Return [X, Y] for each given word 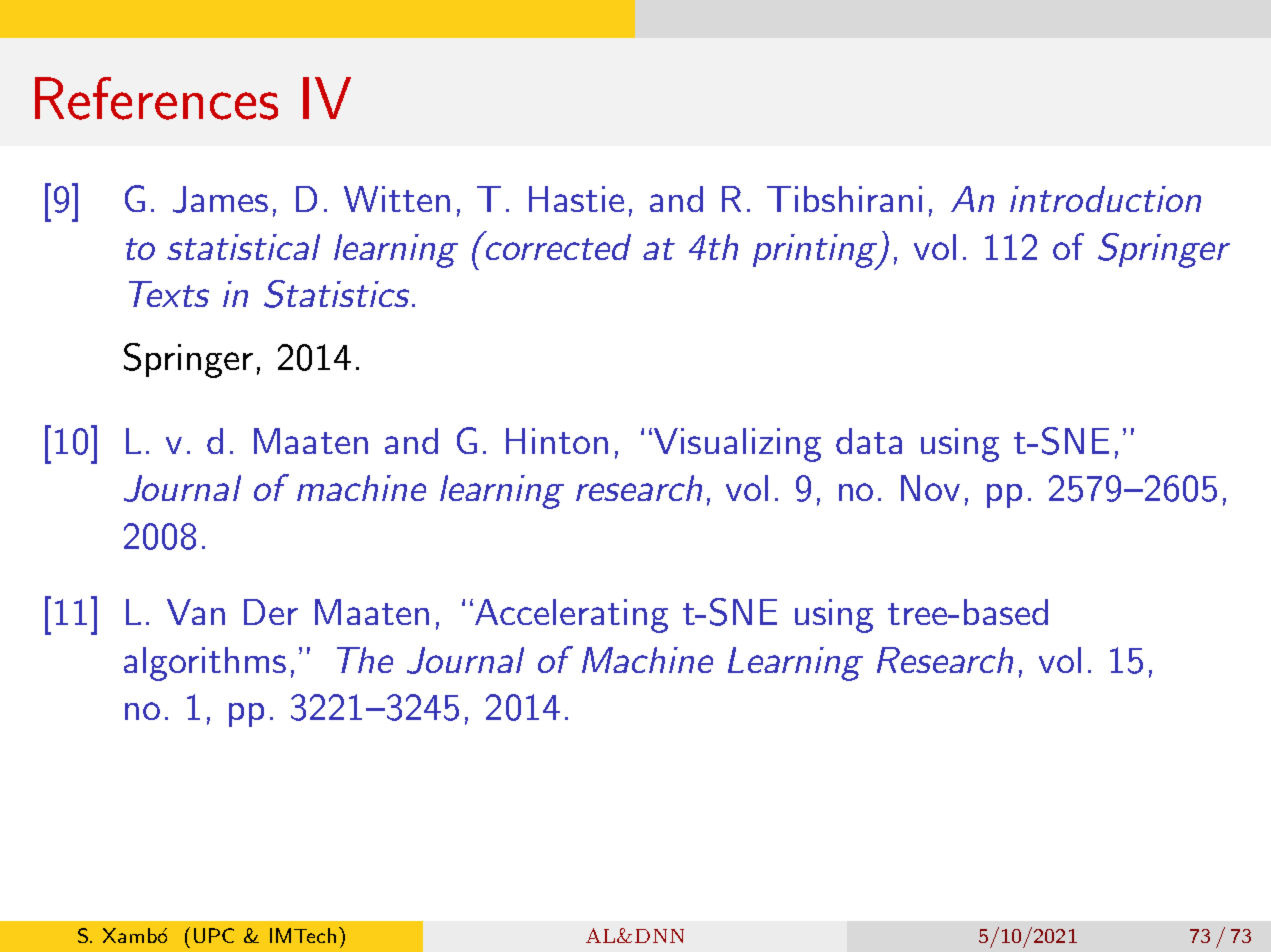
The [365, 660]
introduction [1105, 199]
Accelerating [571, 616]
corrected [557, 245]
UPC [214, 935]
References [156, 98]
